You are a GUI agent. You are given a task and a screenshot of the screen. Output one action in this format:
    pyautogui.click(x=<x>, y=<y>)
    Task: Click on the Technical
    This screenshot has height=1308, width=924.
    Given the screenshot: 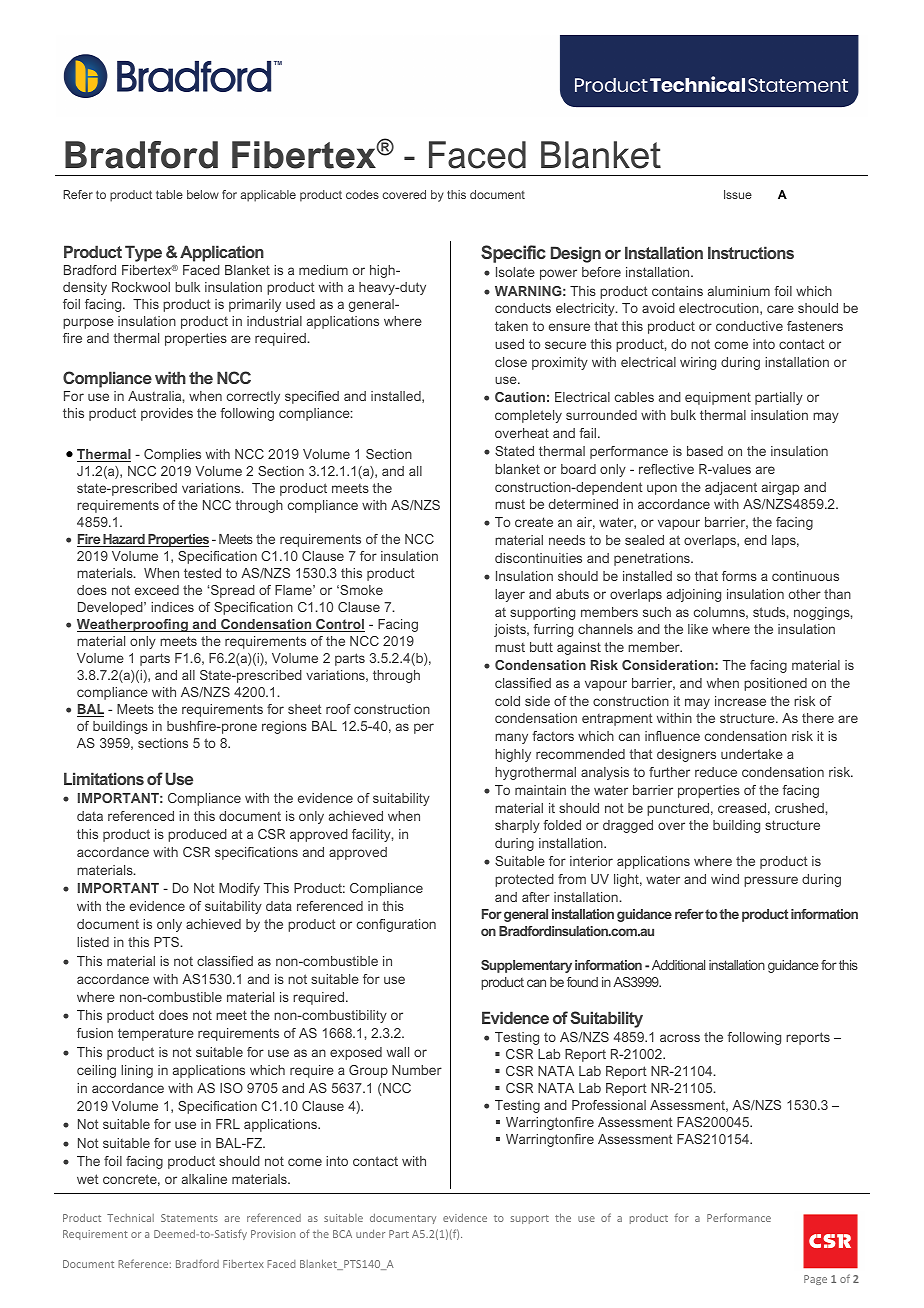 What is the action you would take?
    pyautogui.click(x=130, y=1218)
